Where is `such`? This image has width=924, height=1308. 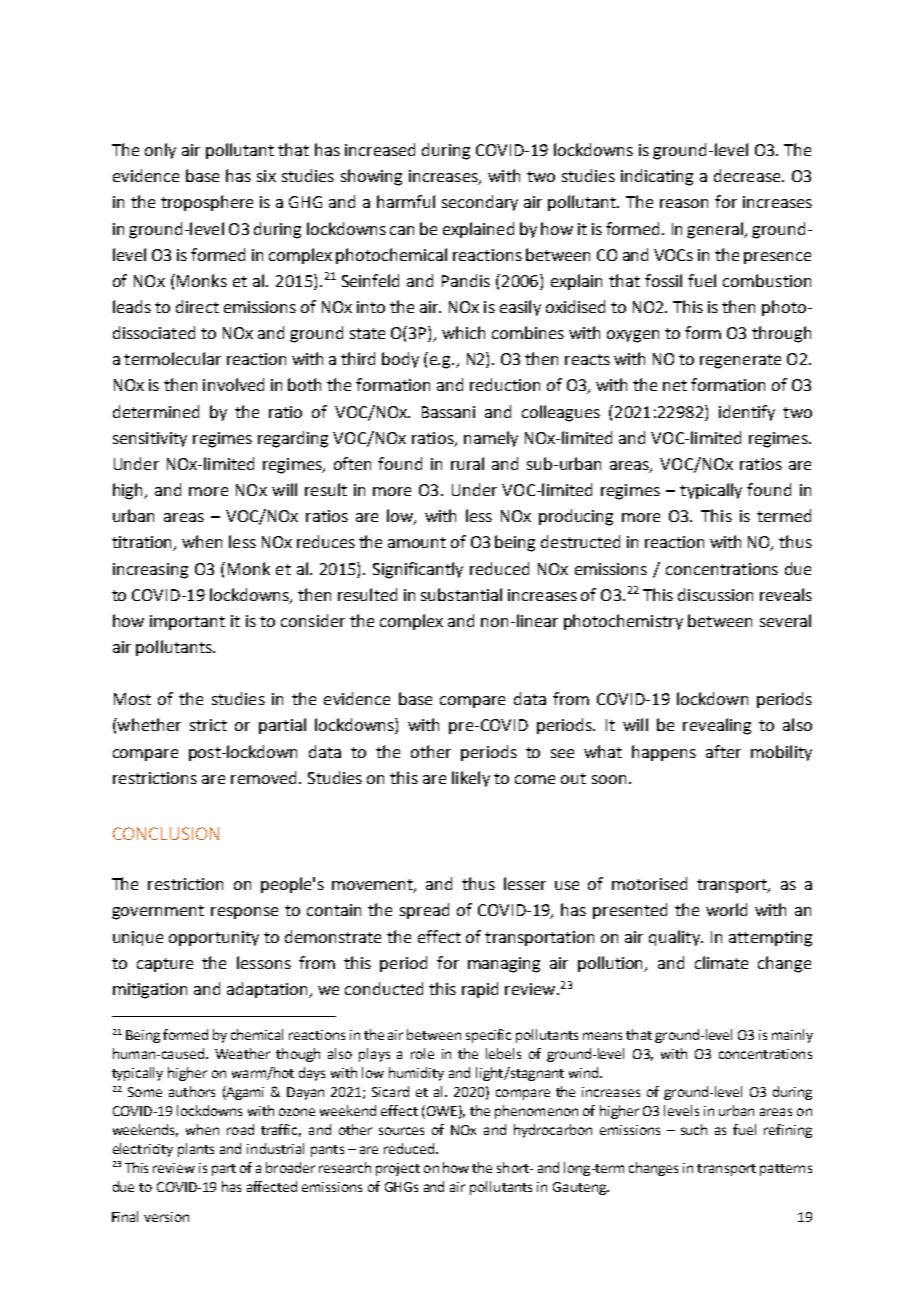
such is located at coordinates (694, 1129).
